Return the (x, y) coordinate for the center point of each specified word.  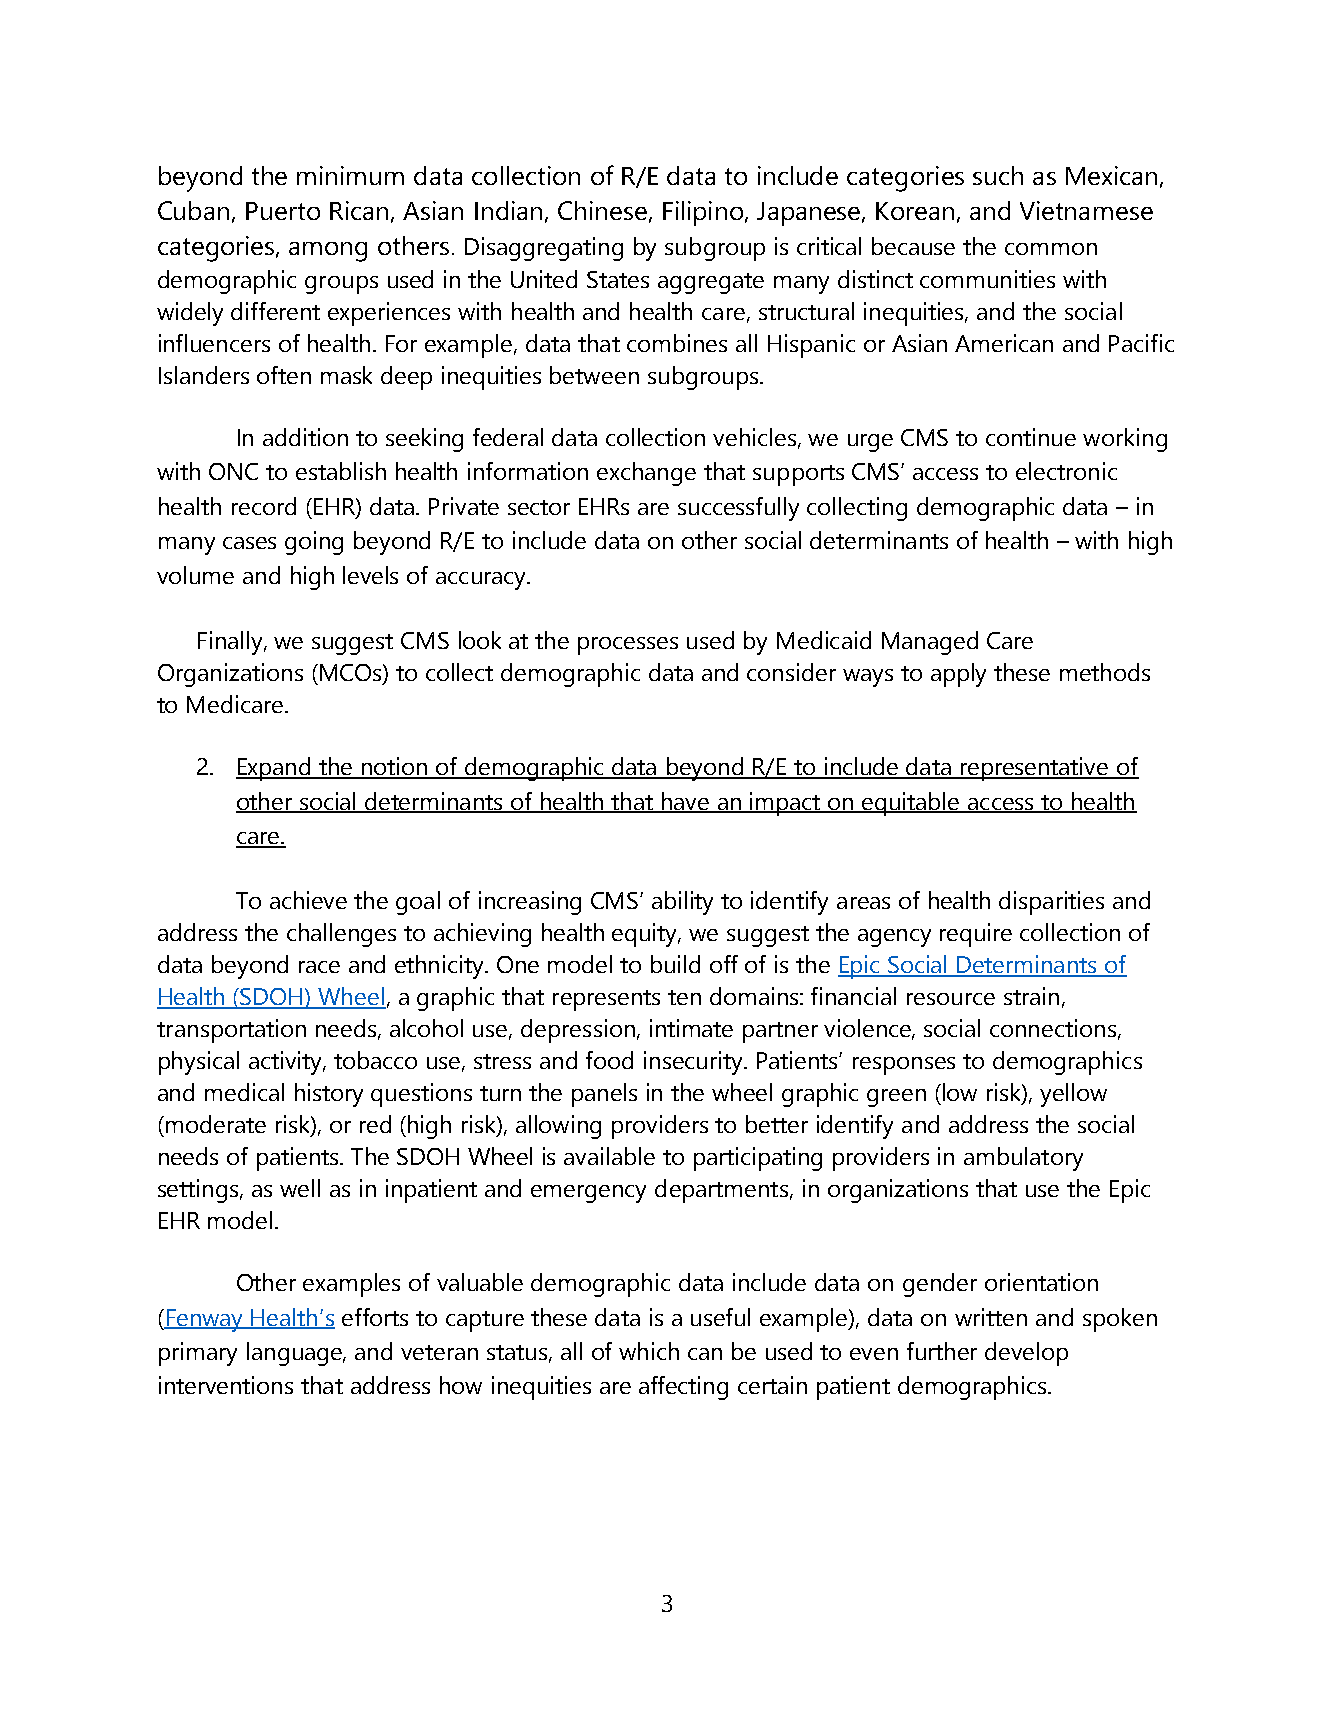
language (296, 1354)
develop (1026, 1354)
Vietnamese (1086, 210)
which (649, 1351)
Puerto (283, 211)
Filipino (704, 213)
